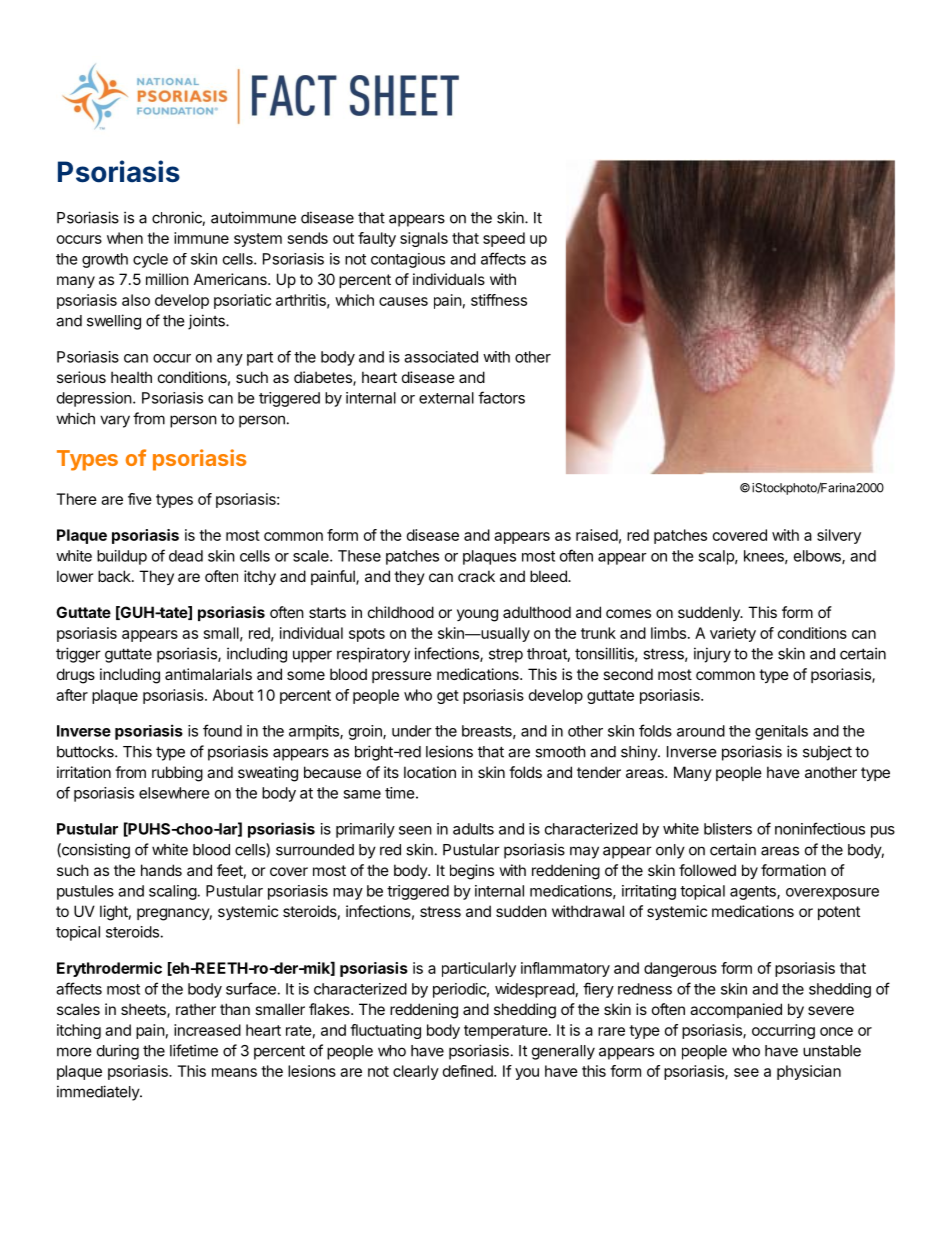 This screenshot has height=1233, width=952. Describe the element at coordinates (839, 536) in the screenshot. I see `silvery` at that location.
